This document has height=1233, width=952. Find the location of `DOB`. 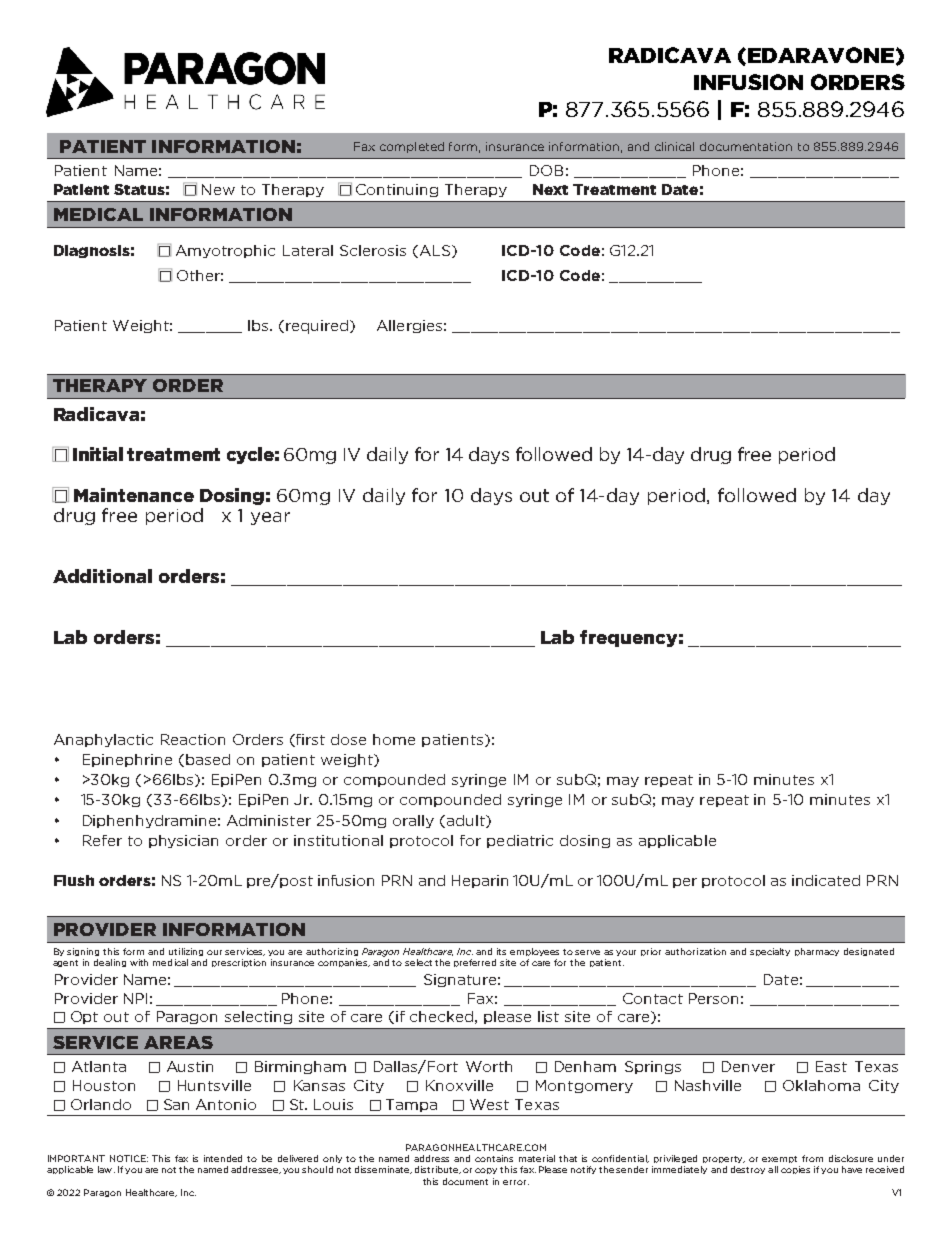

DOB is located at coordinates (546, 170).
